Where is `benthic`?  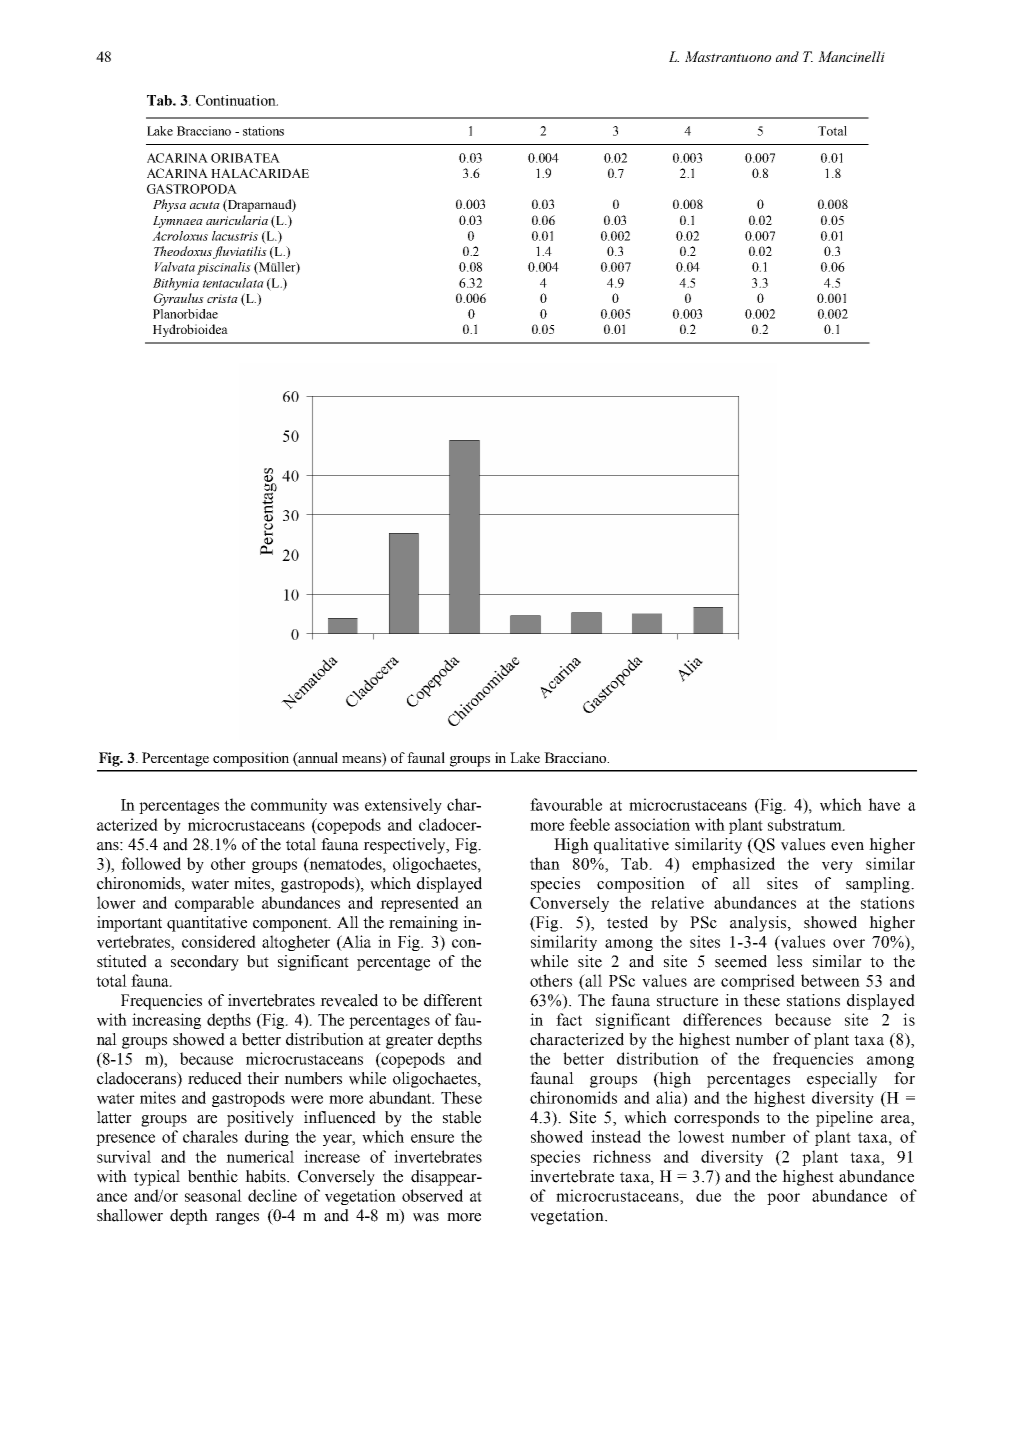 benthic is located at coordinates (213, 1176).
